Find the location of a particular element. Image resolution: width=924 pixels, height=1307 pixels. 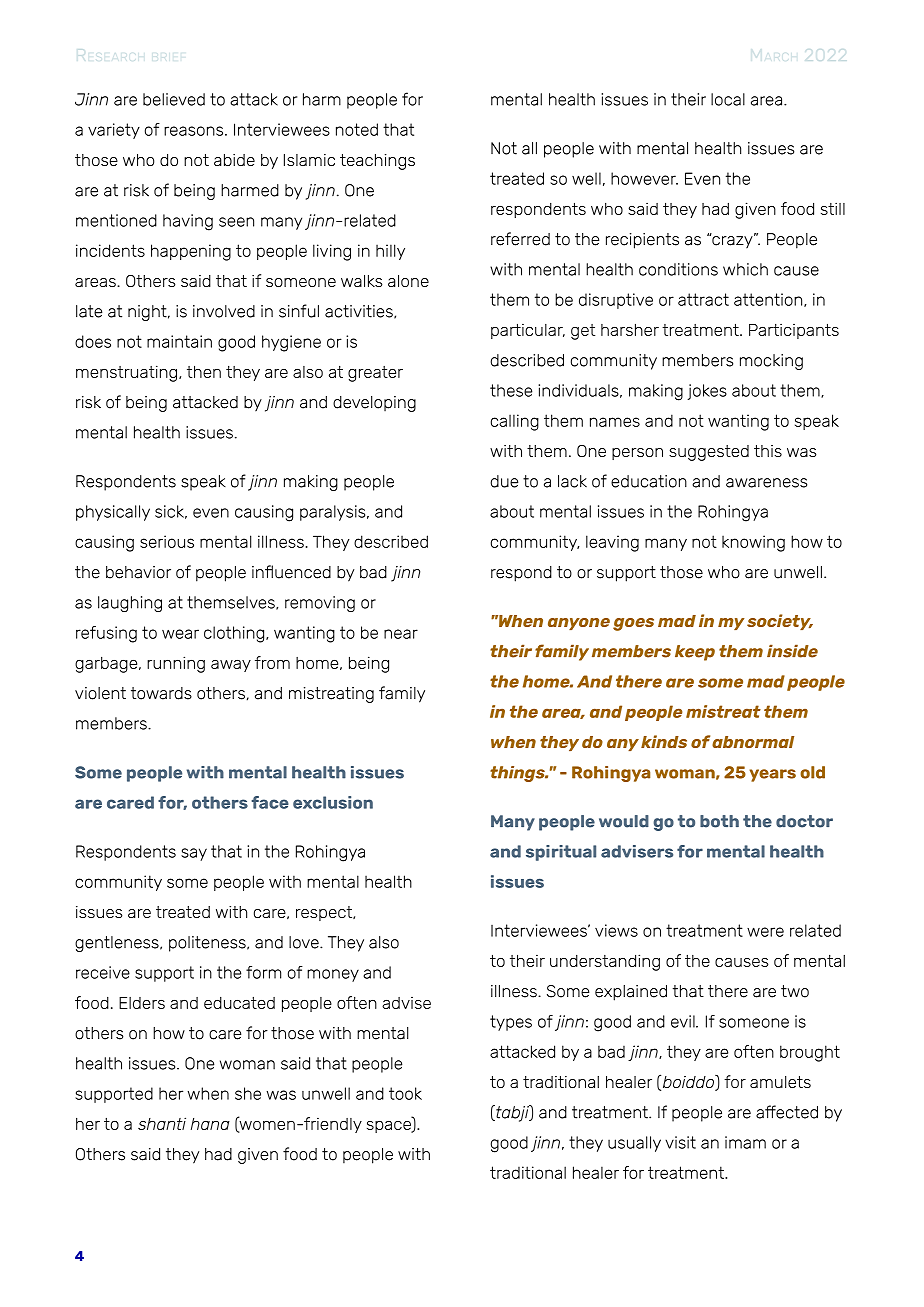

were is located at coordinates (765, 932).
